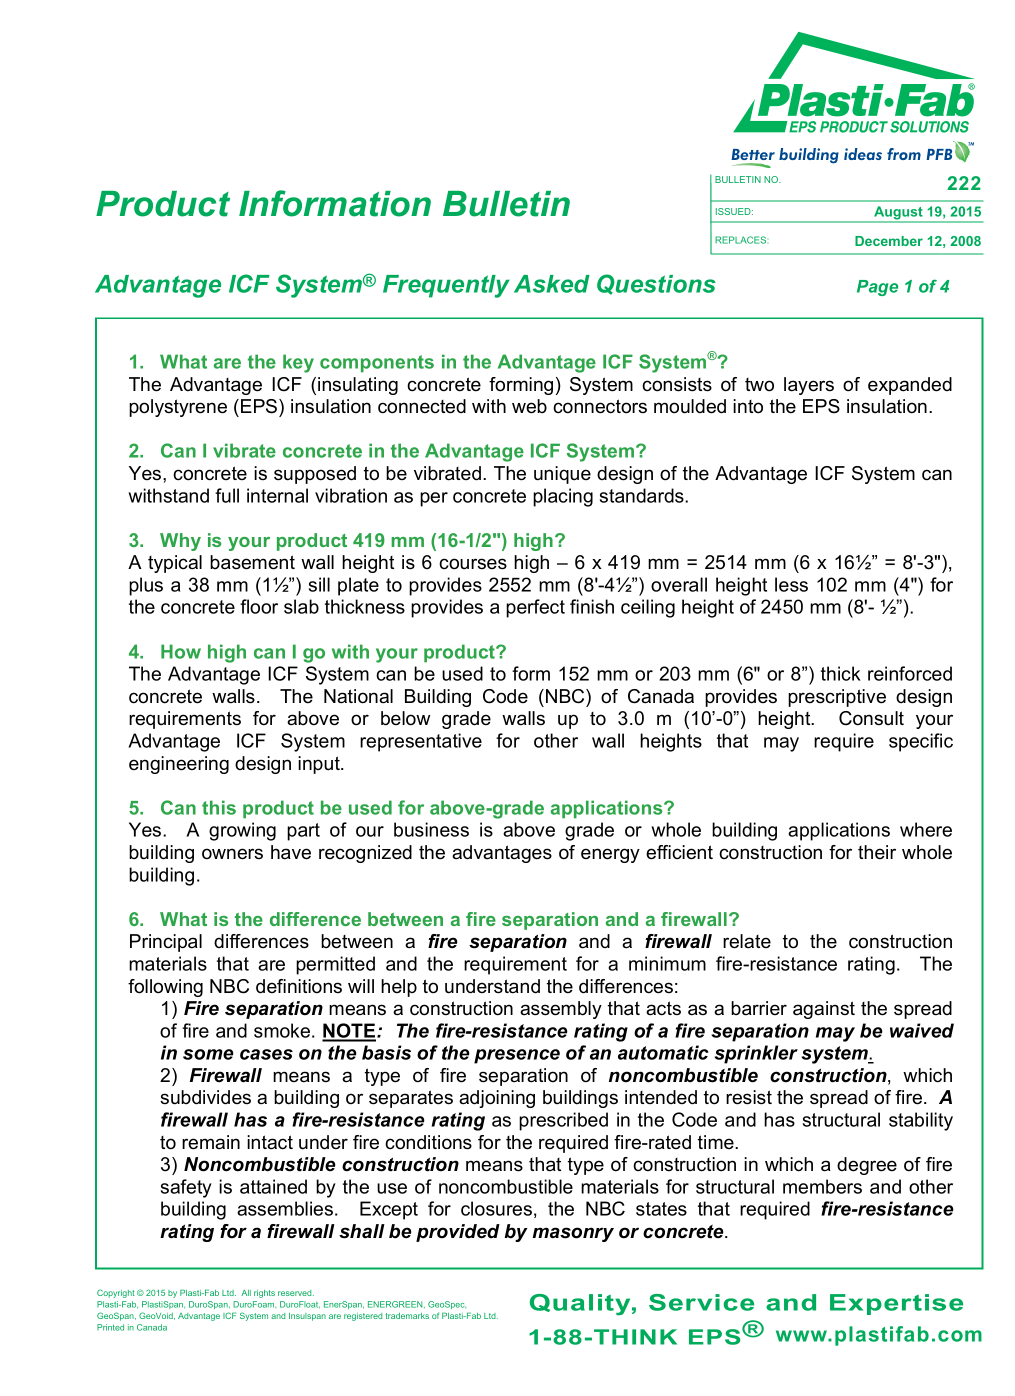 This screenshot has height=1396, width=1015. I want to click on floor, so click(259, 606).
